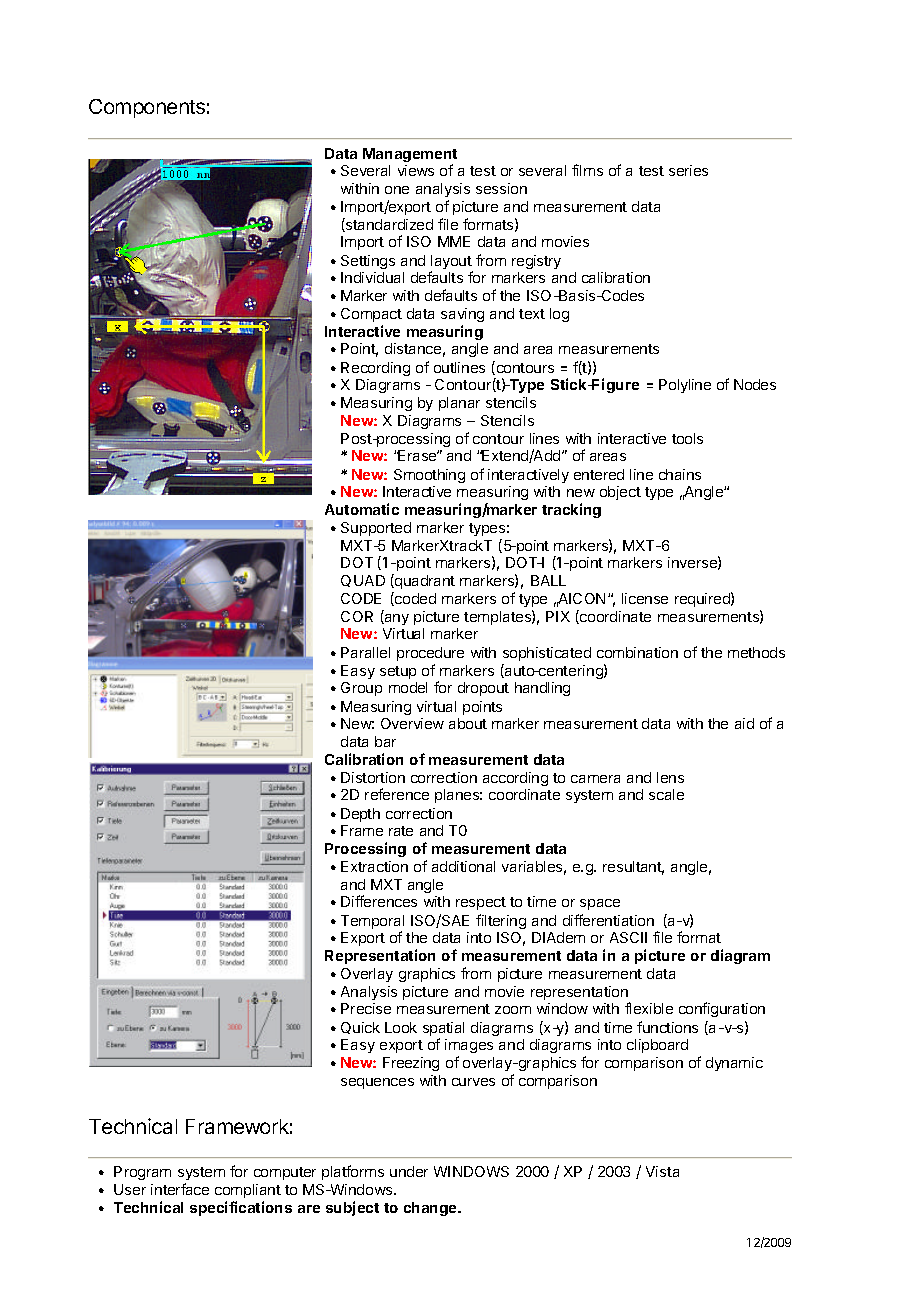 Image resolution: width=924 pixels, height=1307 pixels. What do you see at coordinates (463, 866) in the screenshot?
I see `additional` at bounding box center [463, 866].
